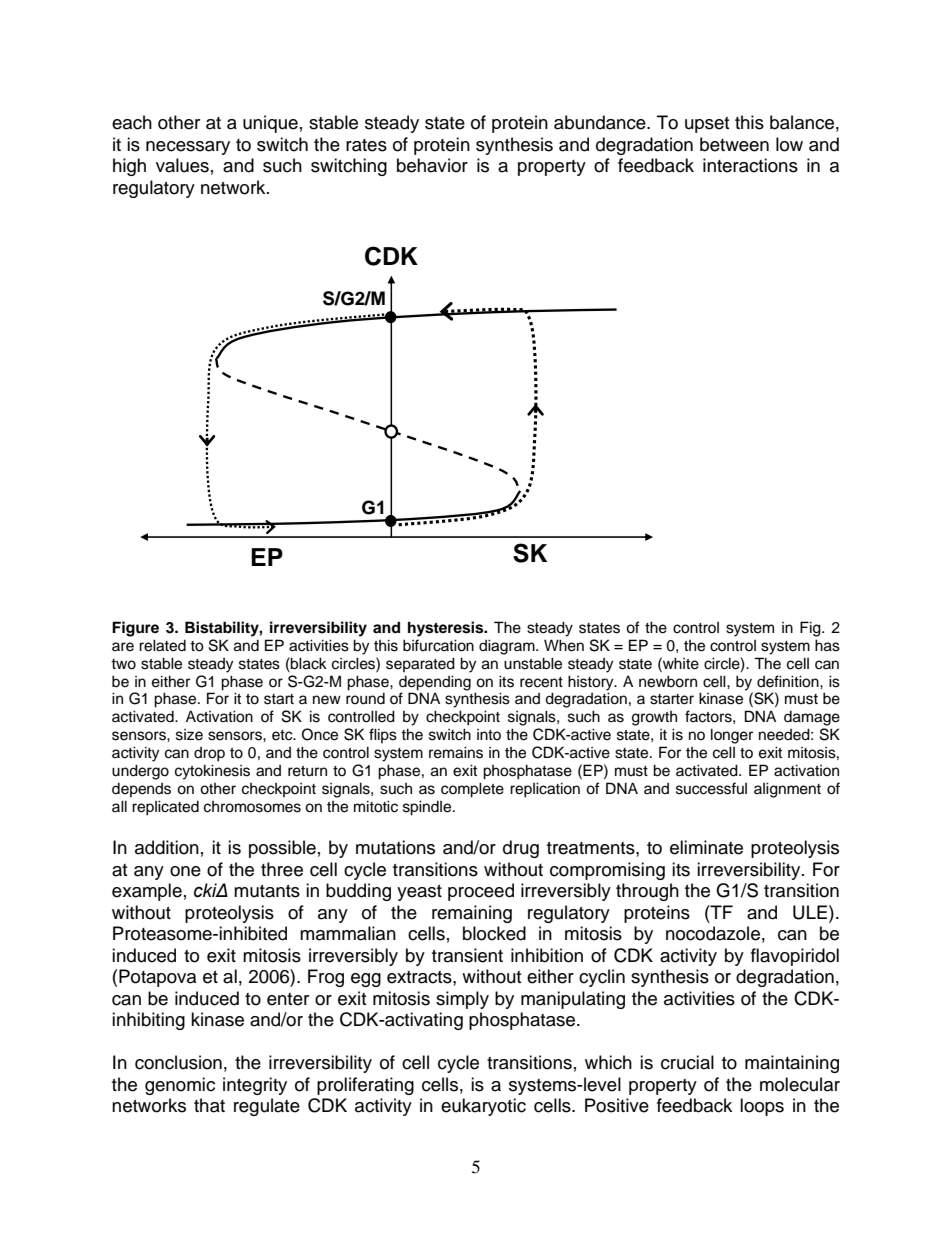  Describe the element at coordinates (447, 629) in the screenshot. I see `hysteresis` at that location.
